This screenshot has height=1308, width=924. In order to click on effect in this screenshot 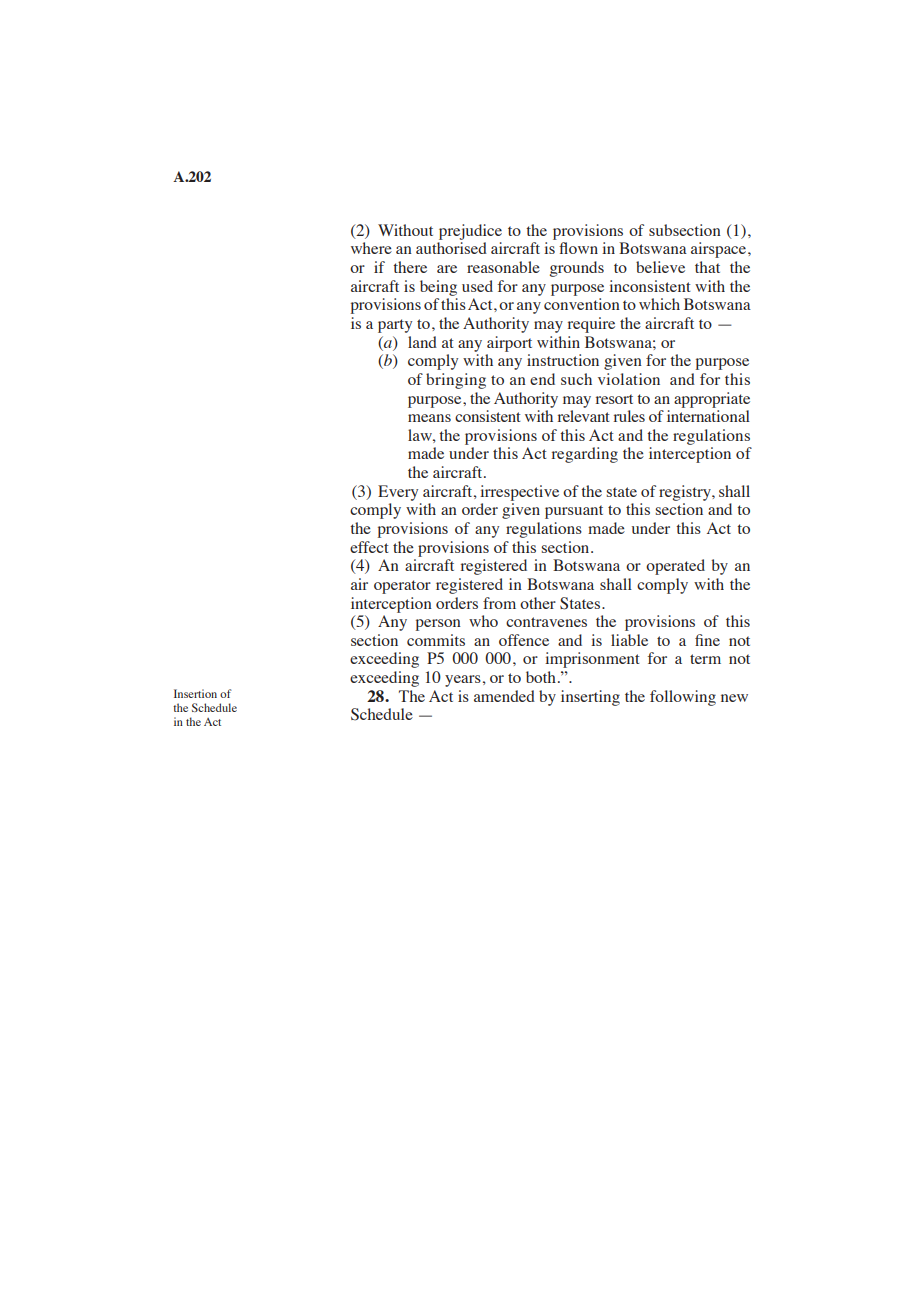, I will do `click(369, 547)`.
